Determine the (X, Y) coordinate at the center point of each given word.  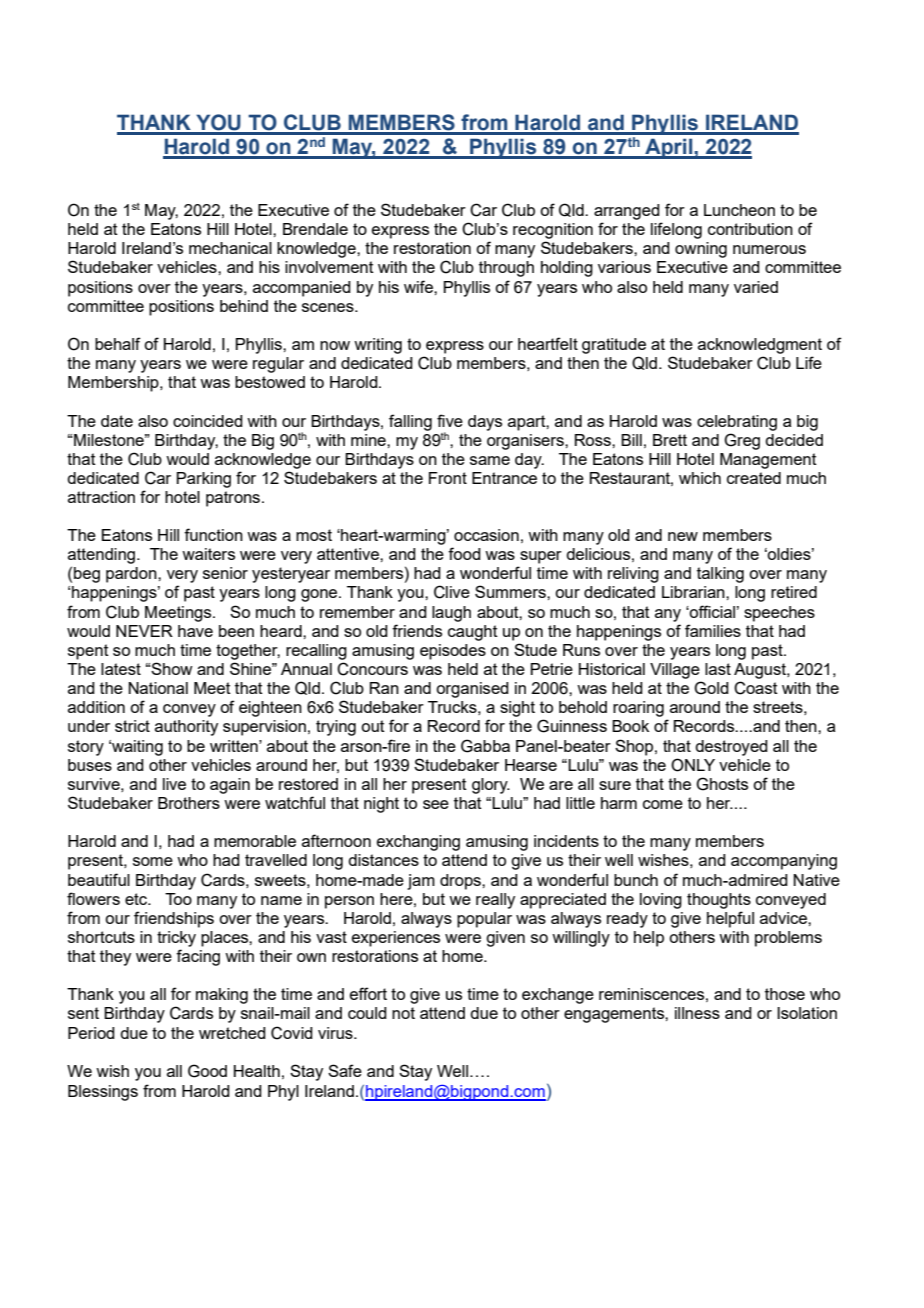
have (195, 631)
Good (207, 1071)
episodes (453, 652)
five (450, 420)
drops (461, 882)
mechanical (230, 248)
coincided (208, 421)
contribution (750, 229)
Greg (742, 441)
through (506, 269)
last (718, 669)
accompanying (784, 862)
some (153, 861)
